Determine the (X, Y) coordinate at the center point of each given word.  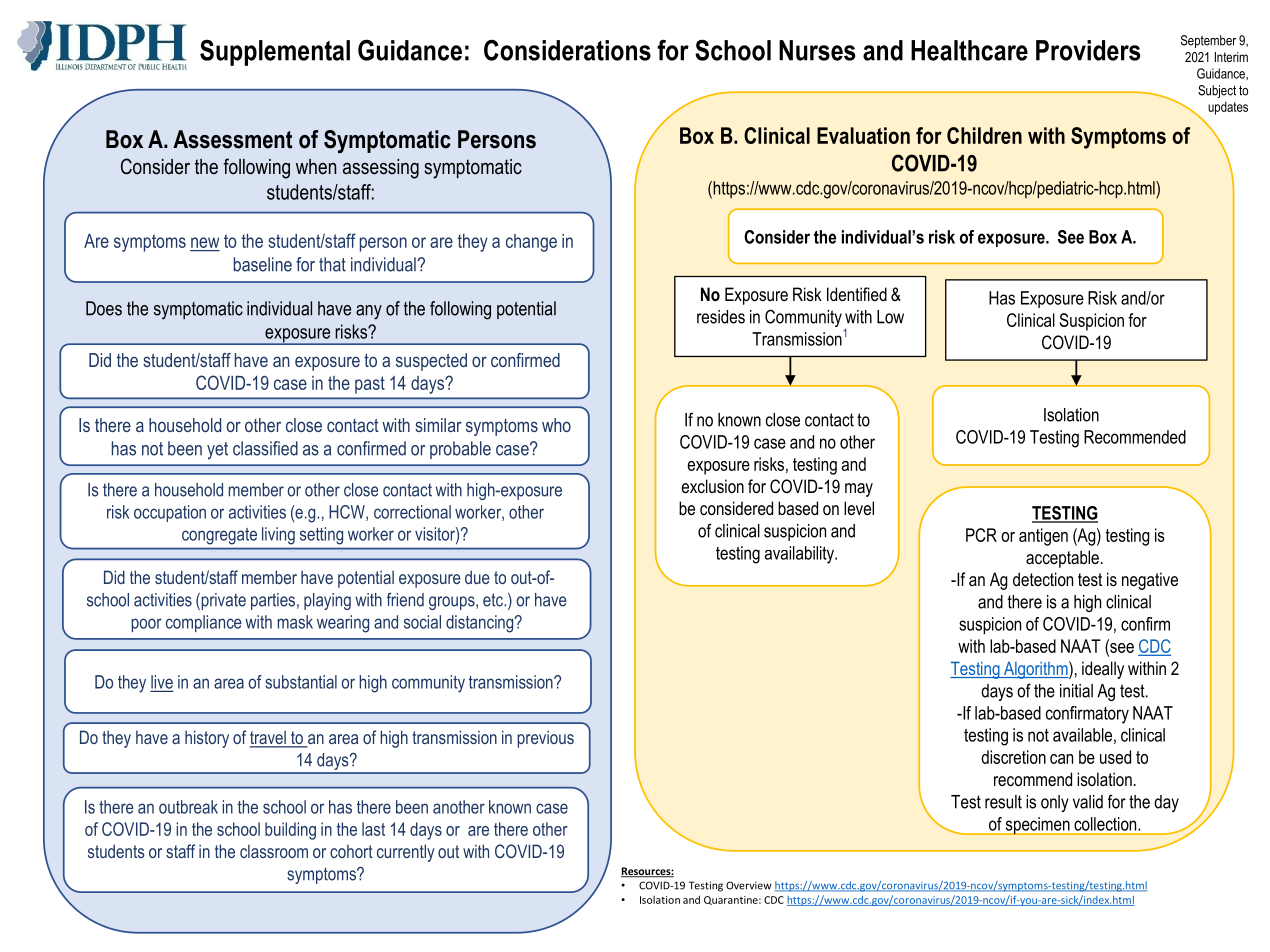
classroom (274, 851)
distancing (481, 624)
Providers (1088, 50)
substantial (301, 682)
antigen (1043, 537)
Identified (857, 294)
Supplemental (275, 52)
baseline (263, 264)
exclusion (712, 486)
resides (721, 317)
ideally (1103, 670)
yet (217, 451)
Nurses (817, 50)
